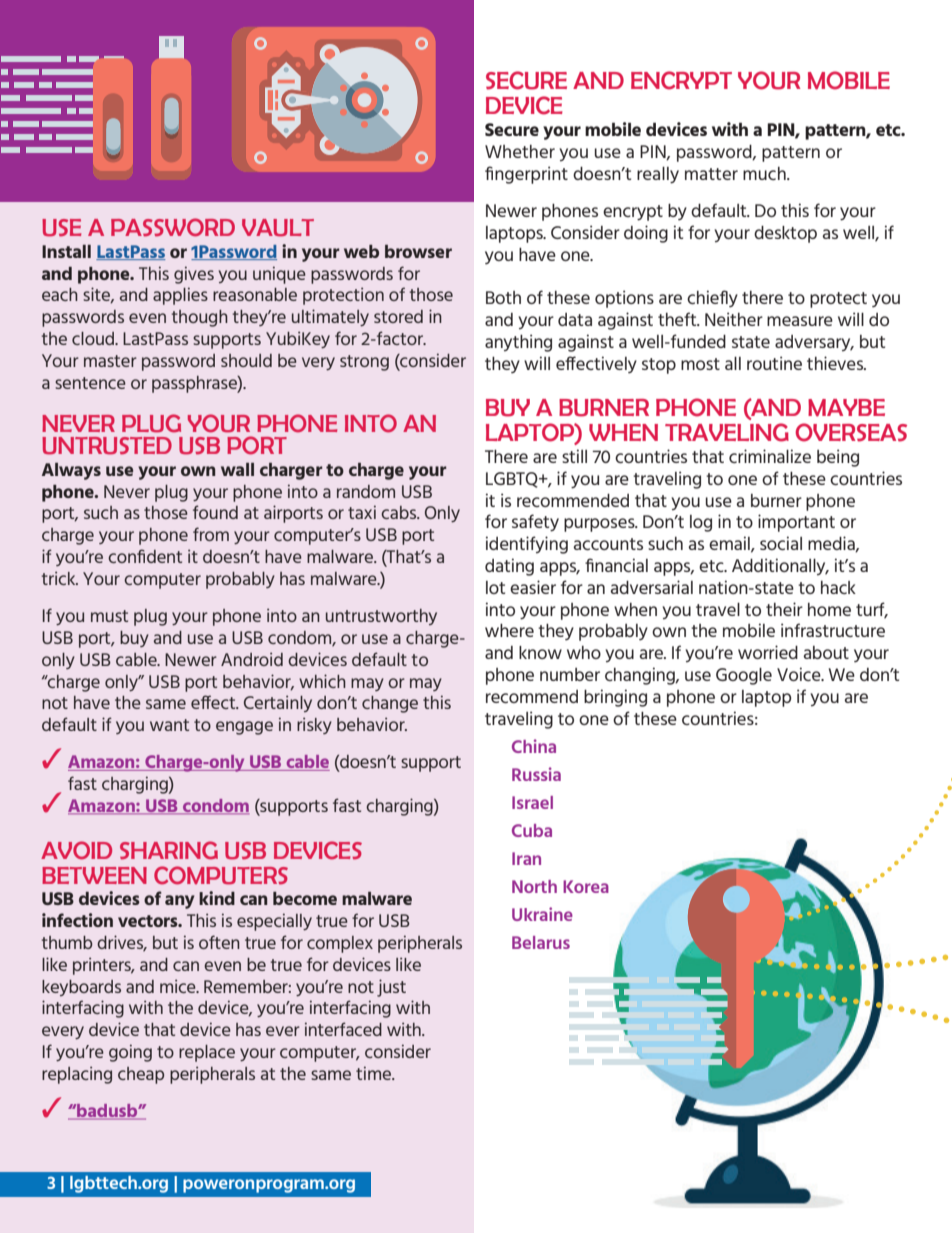 This screenshot has height=1233, width=952. I want to click on VAULT, so click(278, 228).
